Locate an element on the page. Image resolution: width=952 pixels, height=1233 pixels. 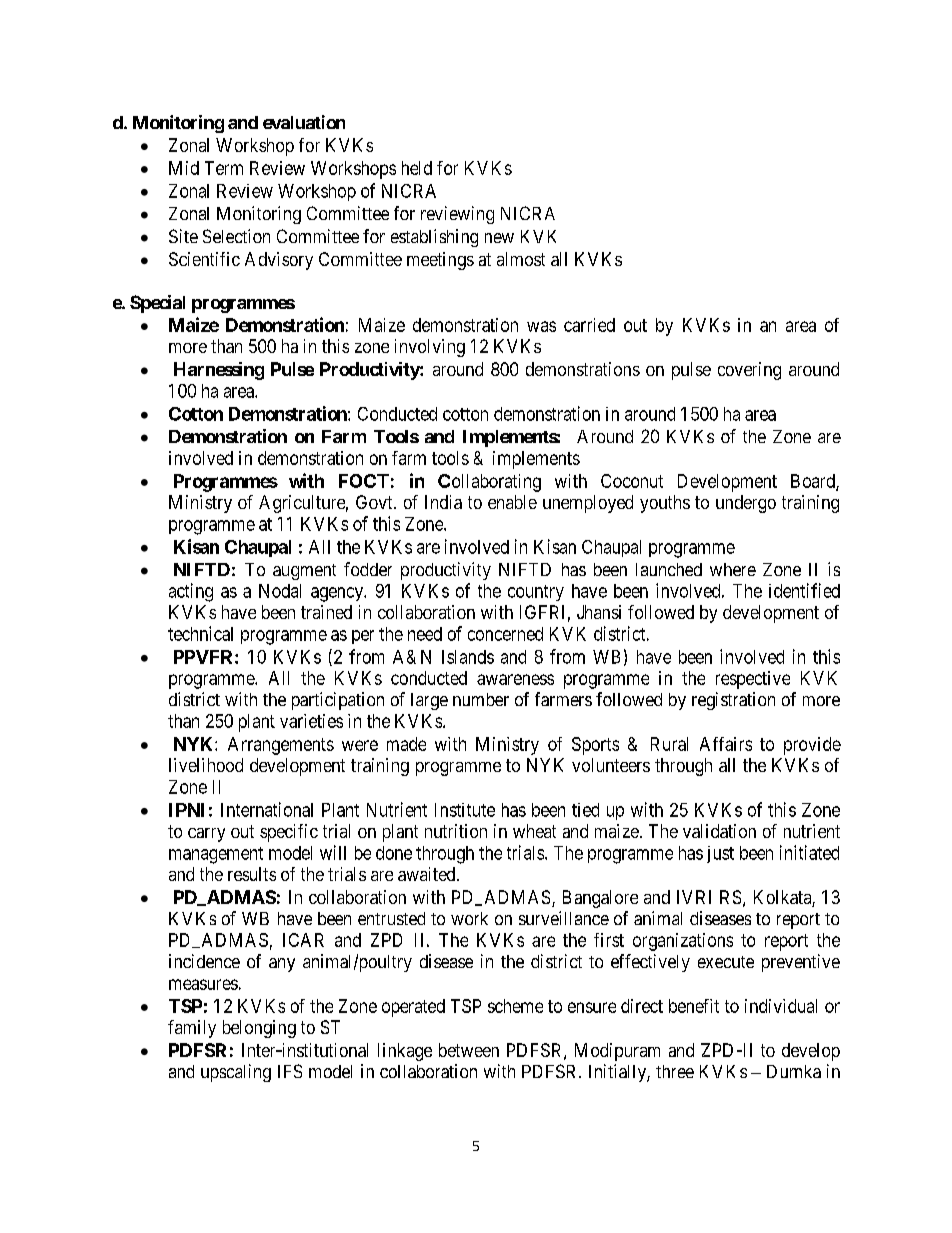
where is located at coordinates (733, 569).
